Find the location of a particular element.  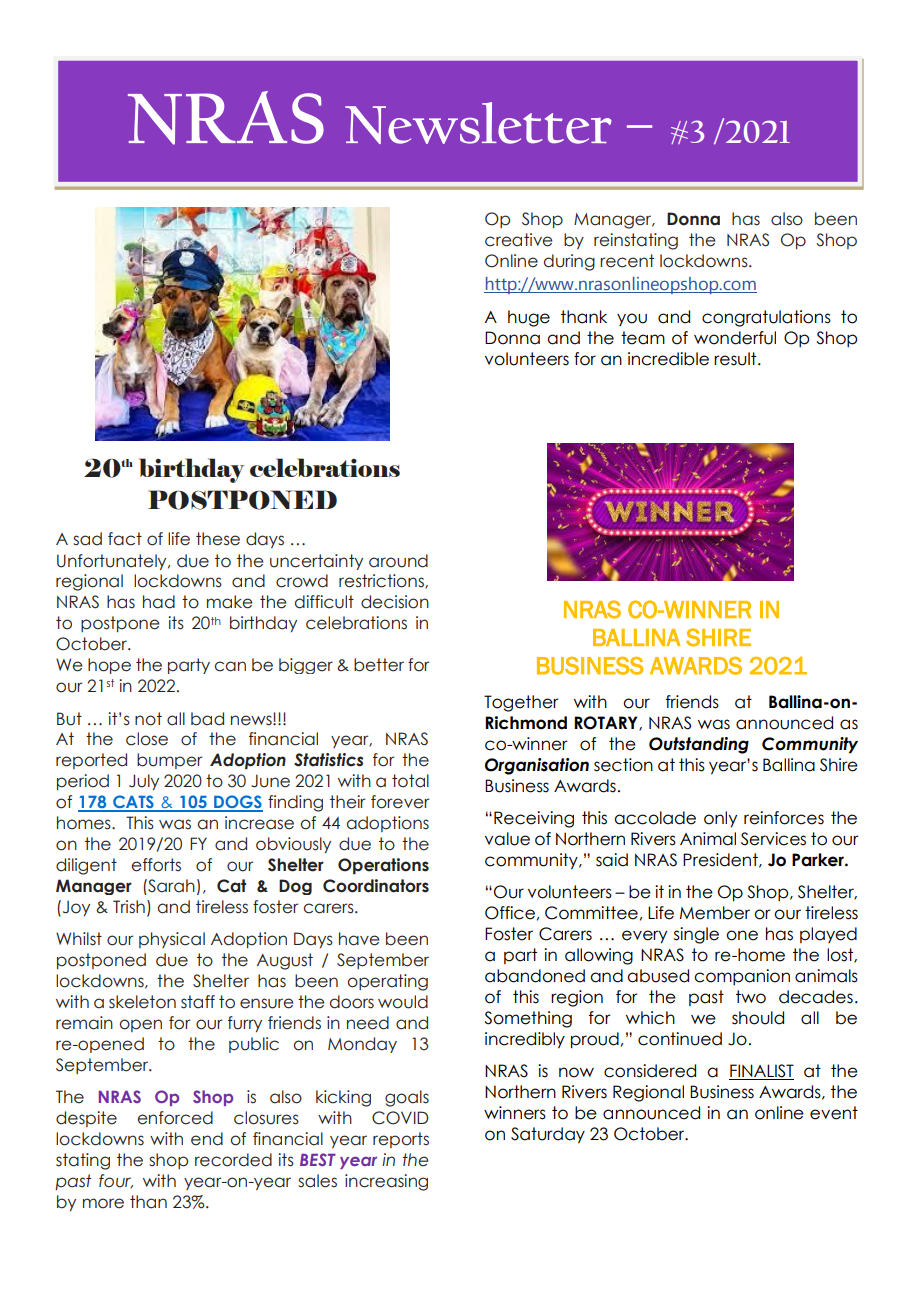

congratulations is located at coordinates (766, 318).
